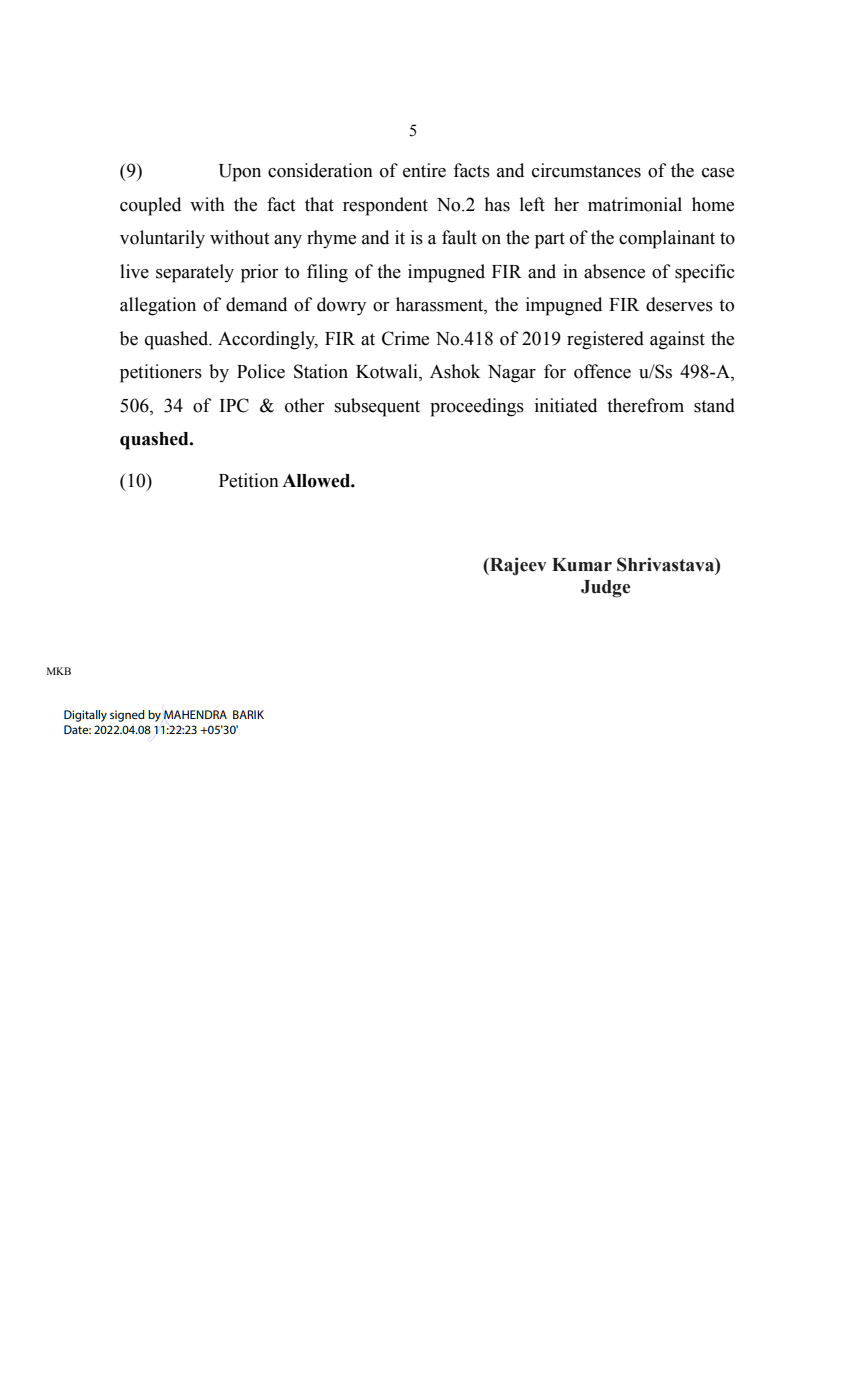 The image size is (849, 1400). What do you see at coordinates (635, 204) in the screenshot?
I see `matrimonial` at bounding box center [635, 204].
